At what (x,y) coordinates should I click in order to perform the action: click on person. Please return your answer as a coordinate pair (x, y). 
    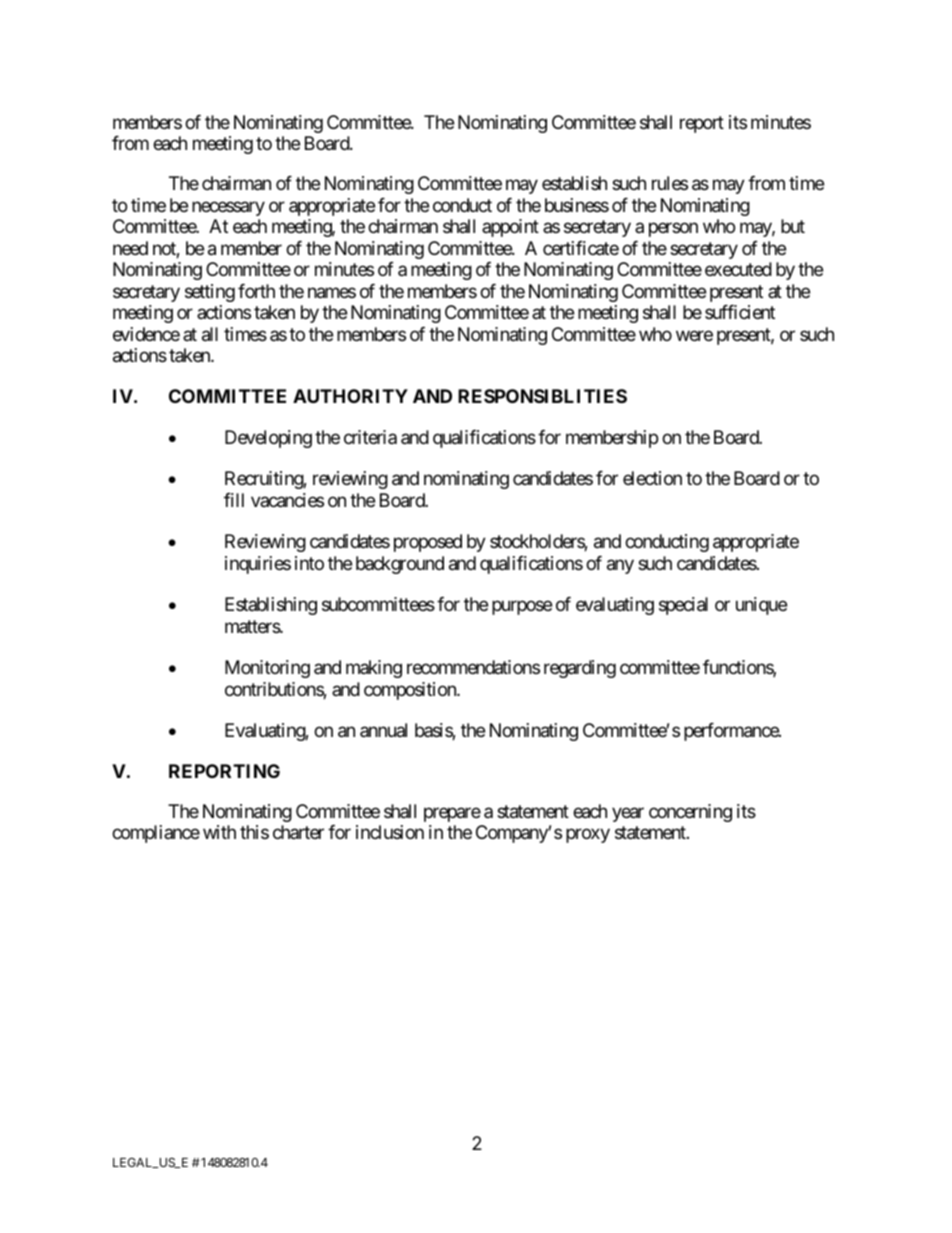
    Looking at the image, I should click on (673, 230).
